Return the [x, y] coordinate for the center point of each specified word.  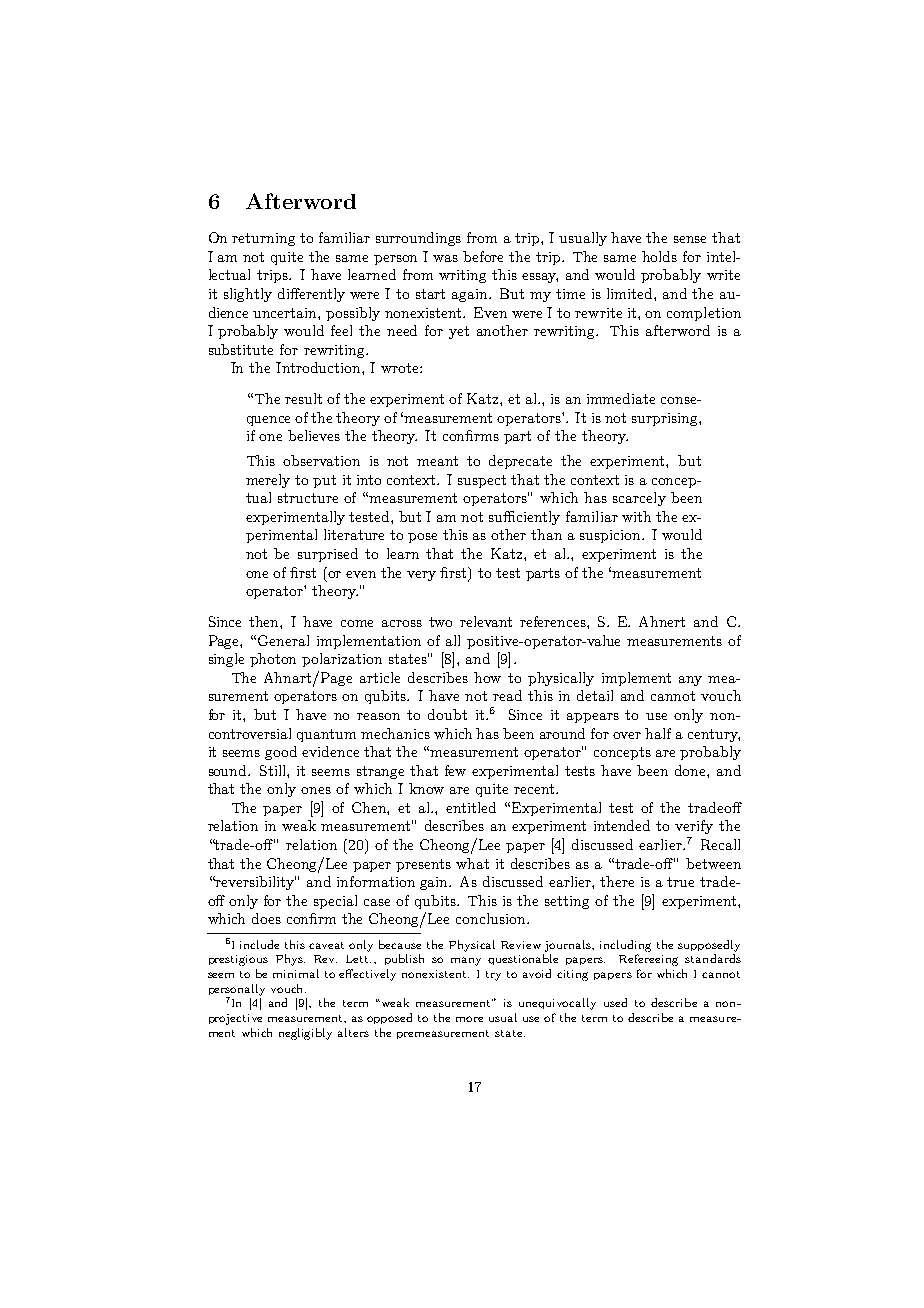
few [455, 770]
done [691, 770]
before [483, 256]
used [615, 1002]
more [469, 1019]
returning [263, 239]
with [636, 516]
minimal [296, 973]
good [281, 753]
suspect [482, 481]
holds [659, 256]
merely [268, 481]
